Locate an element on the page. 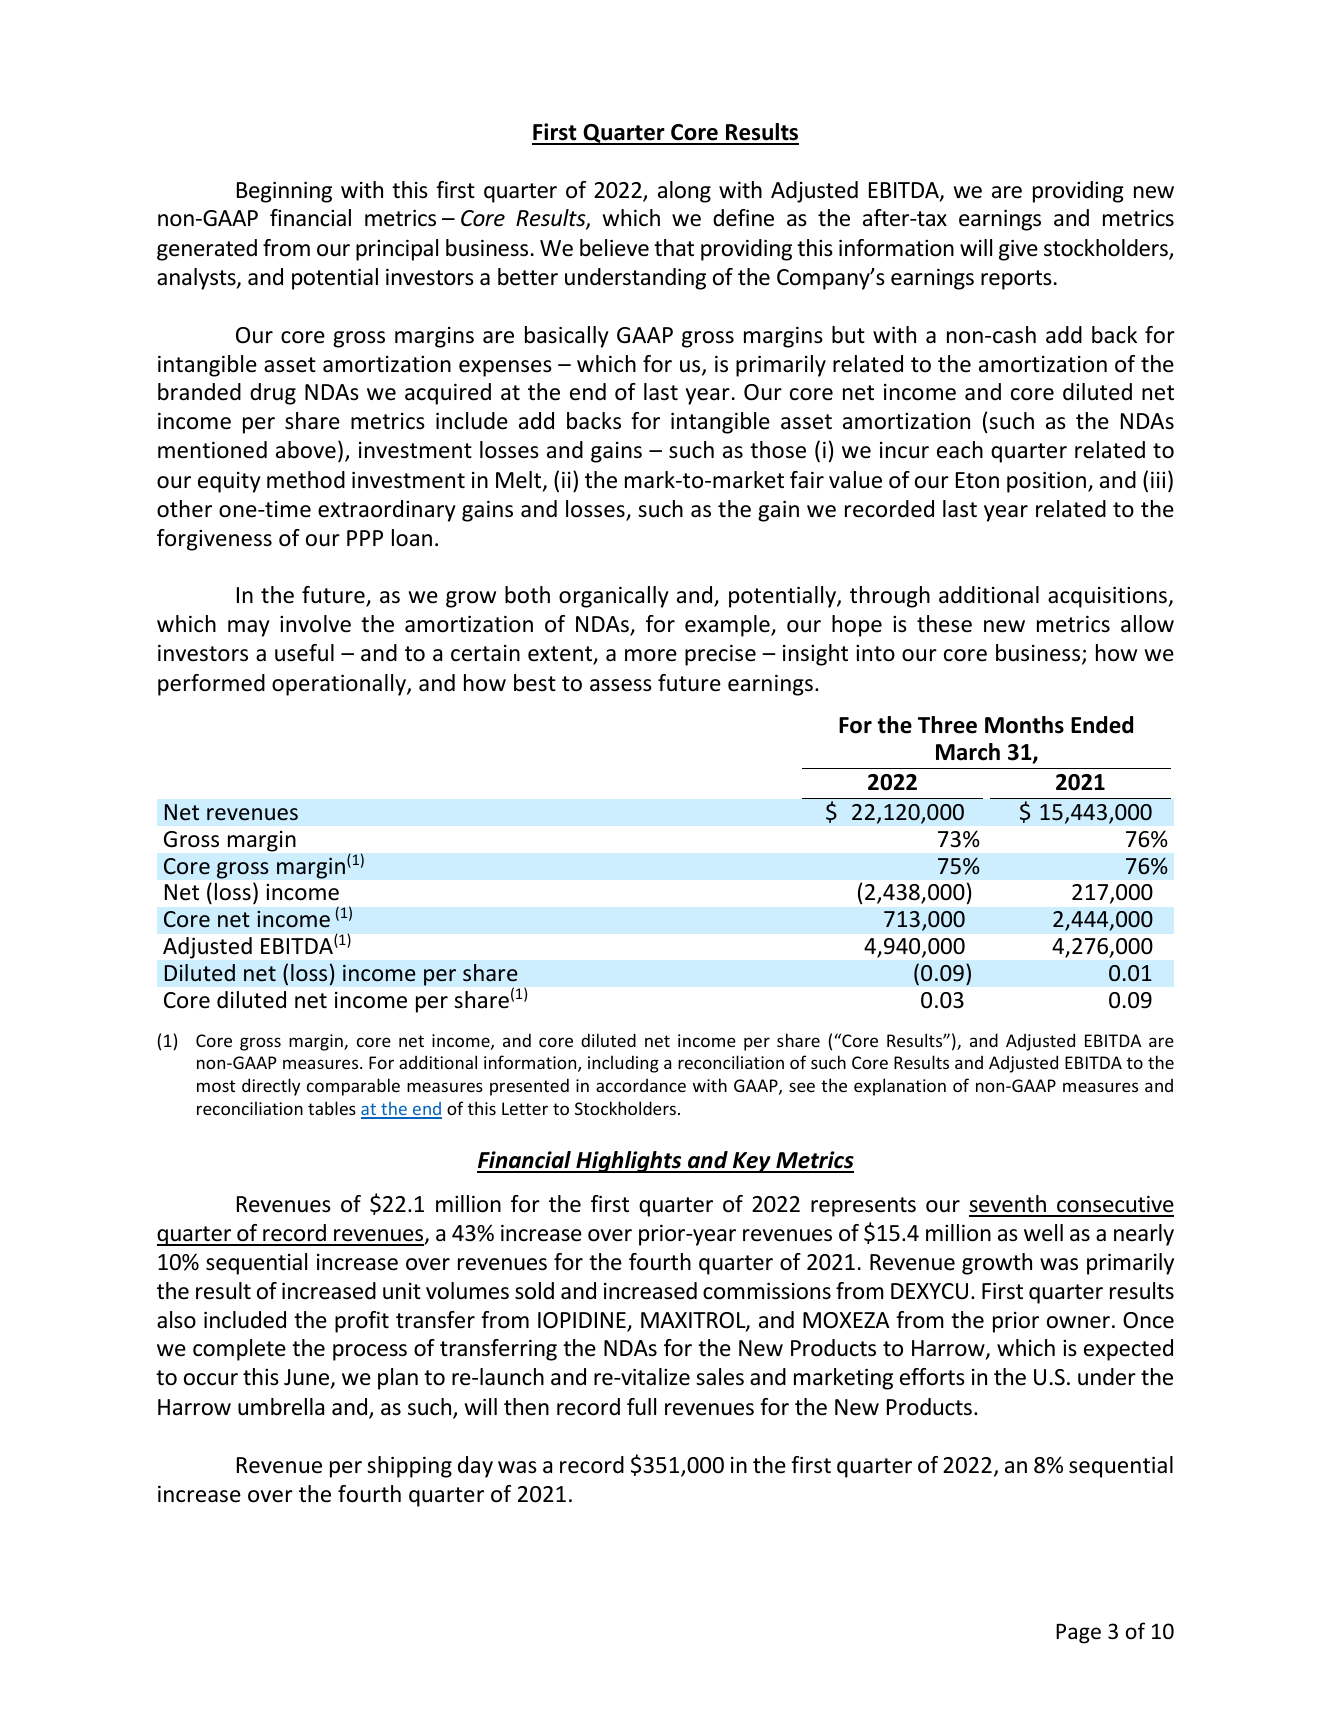  Months is located at coordinates (1024, 725).
